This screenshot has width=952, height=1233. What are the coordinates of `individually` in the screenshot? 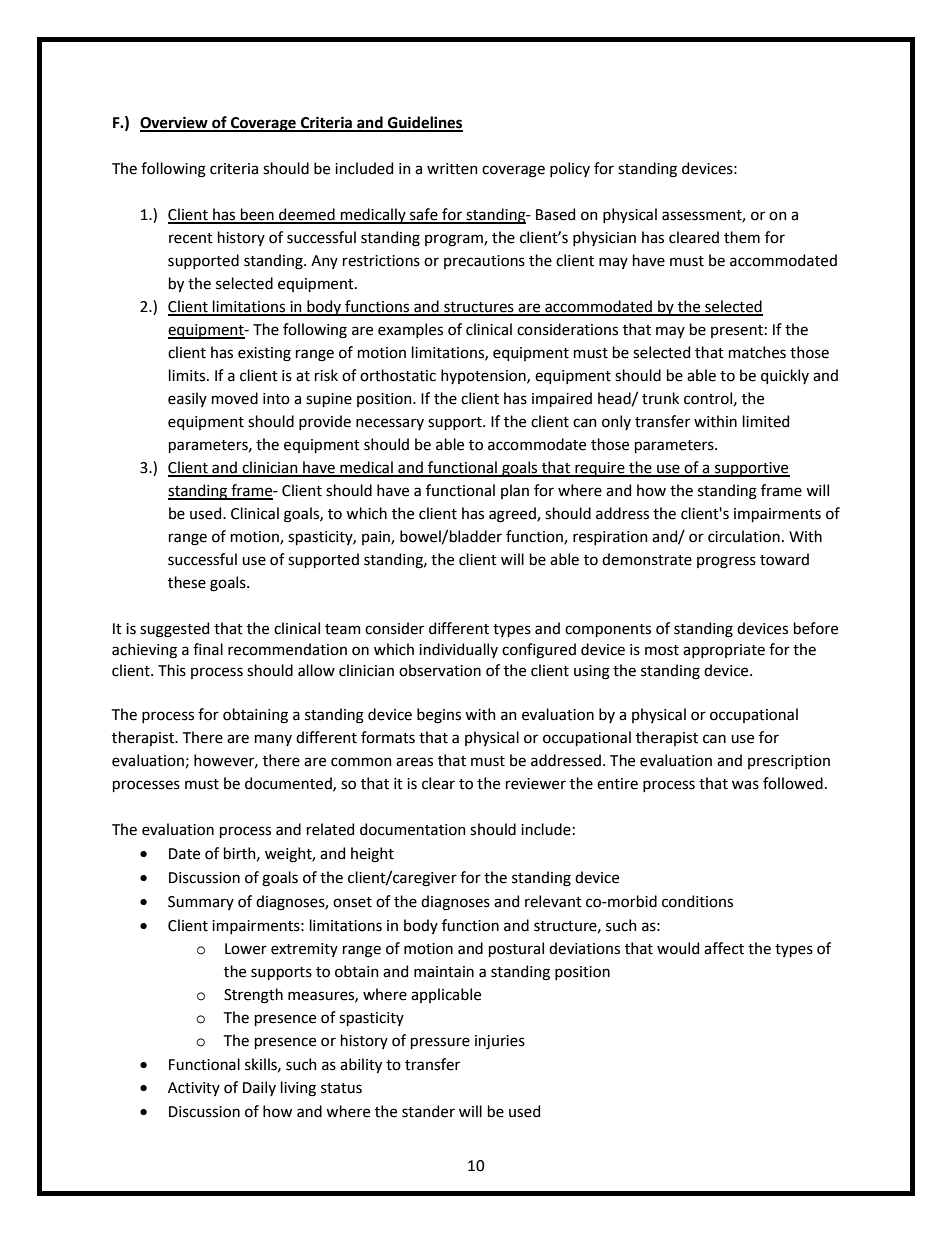 It's located at (458, 650).
